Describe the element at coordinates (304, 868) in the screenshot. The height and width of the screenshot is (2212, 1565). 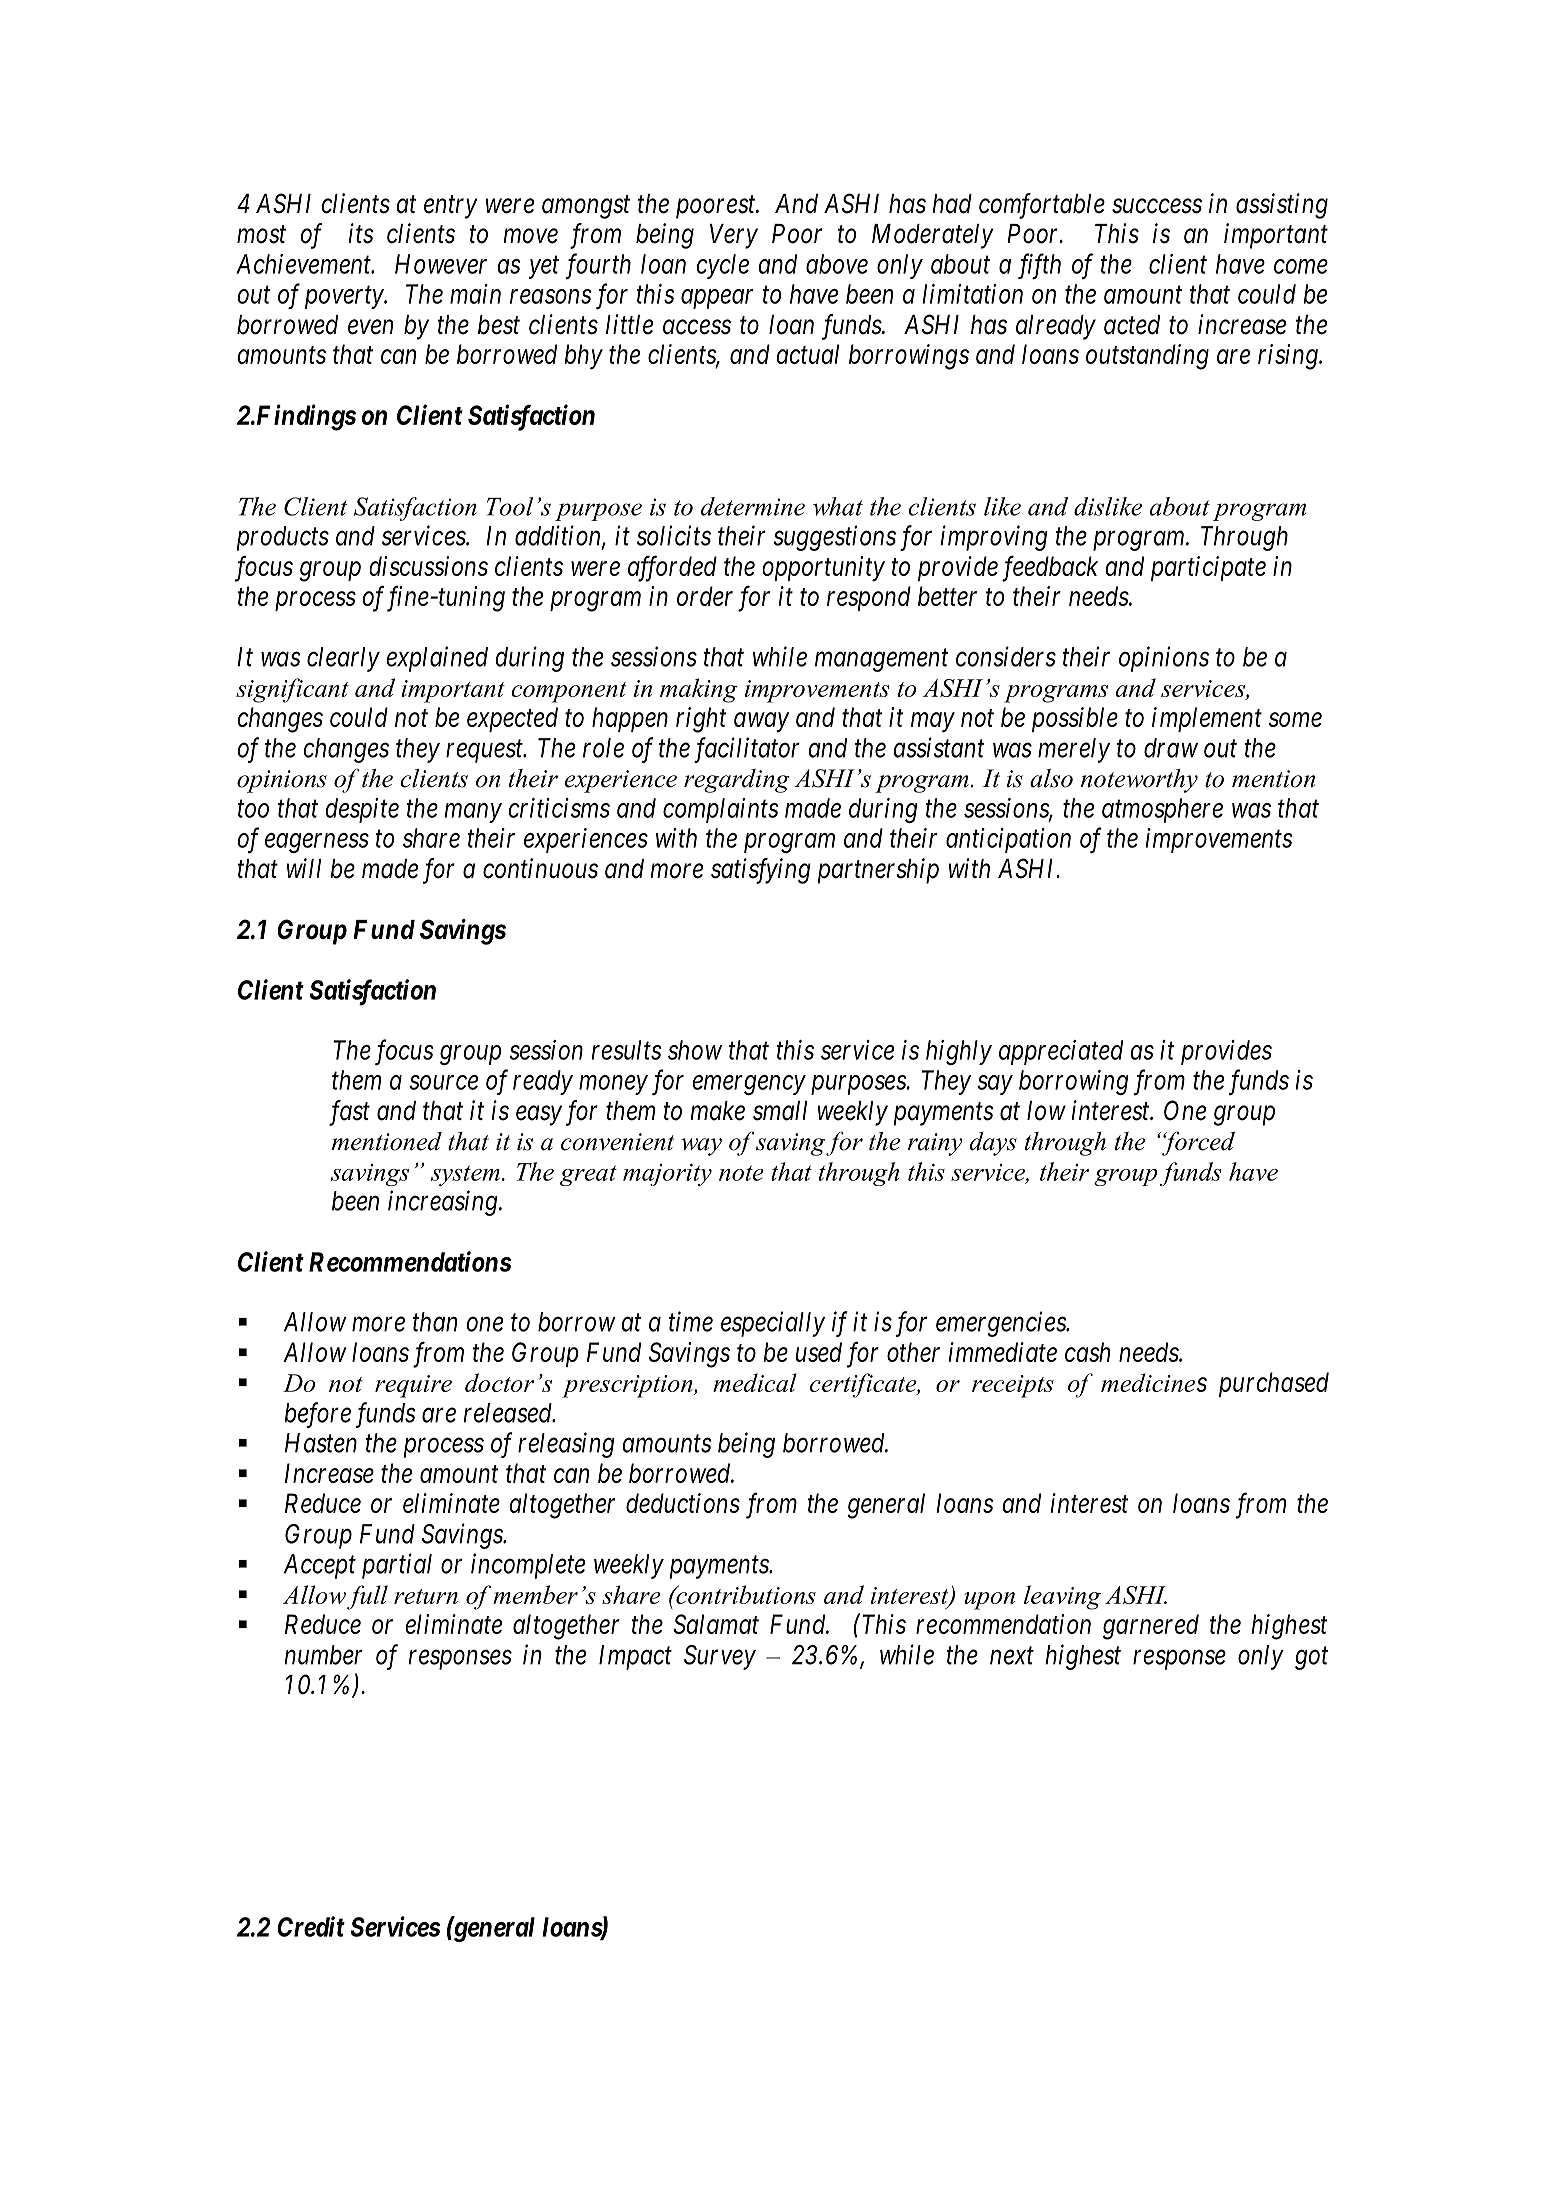
I see `will` at that location.
